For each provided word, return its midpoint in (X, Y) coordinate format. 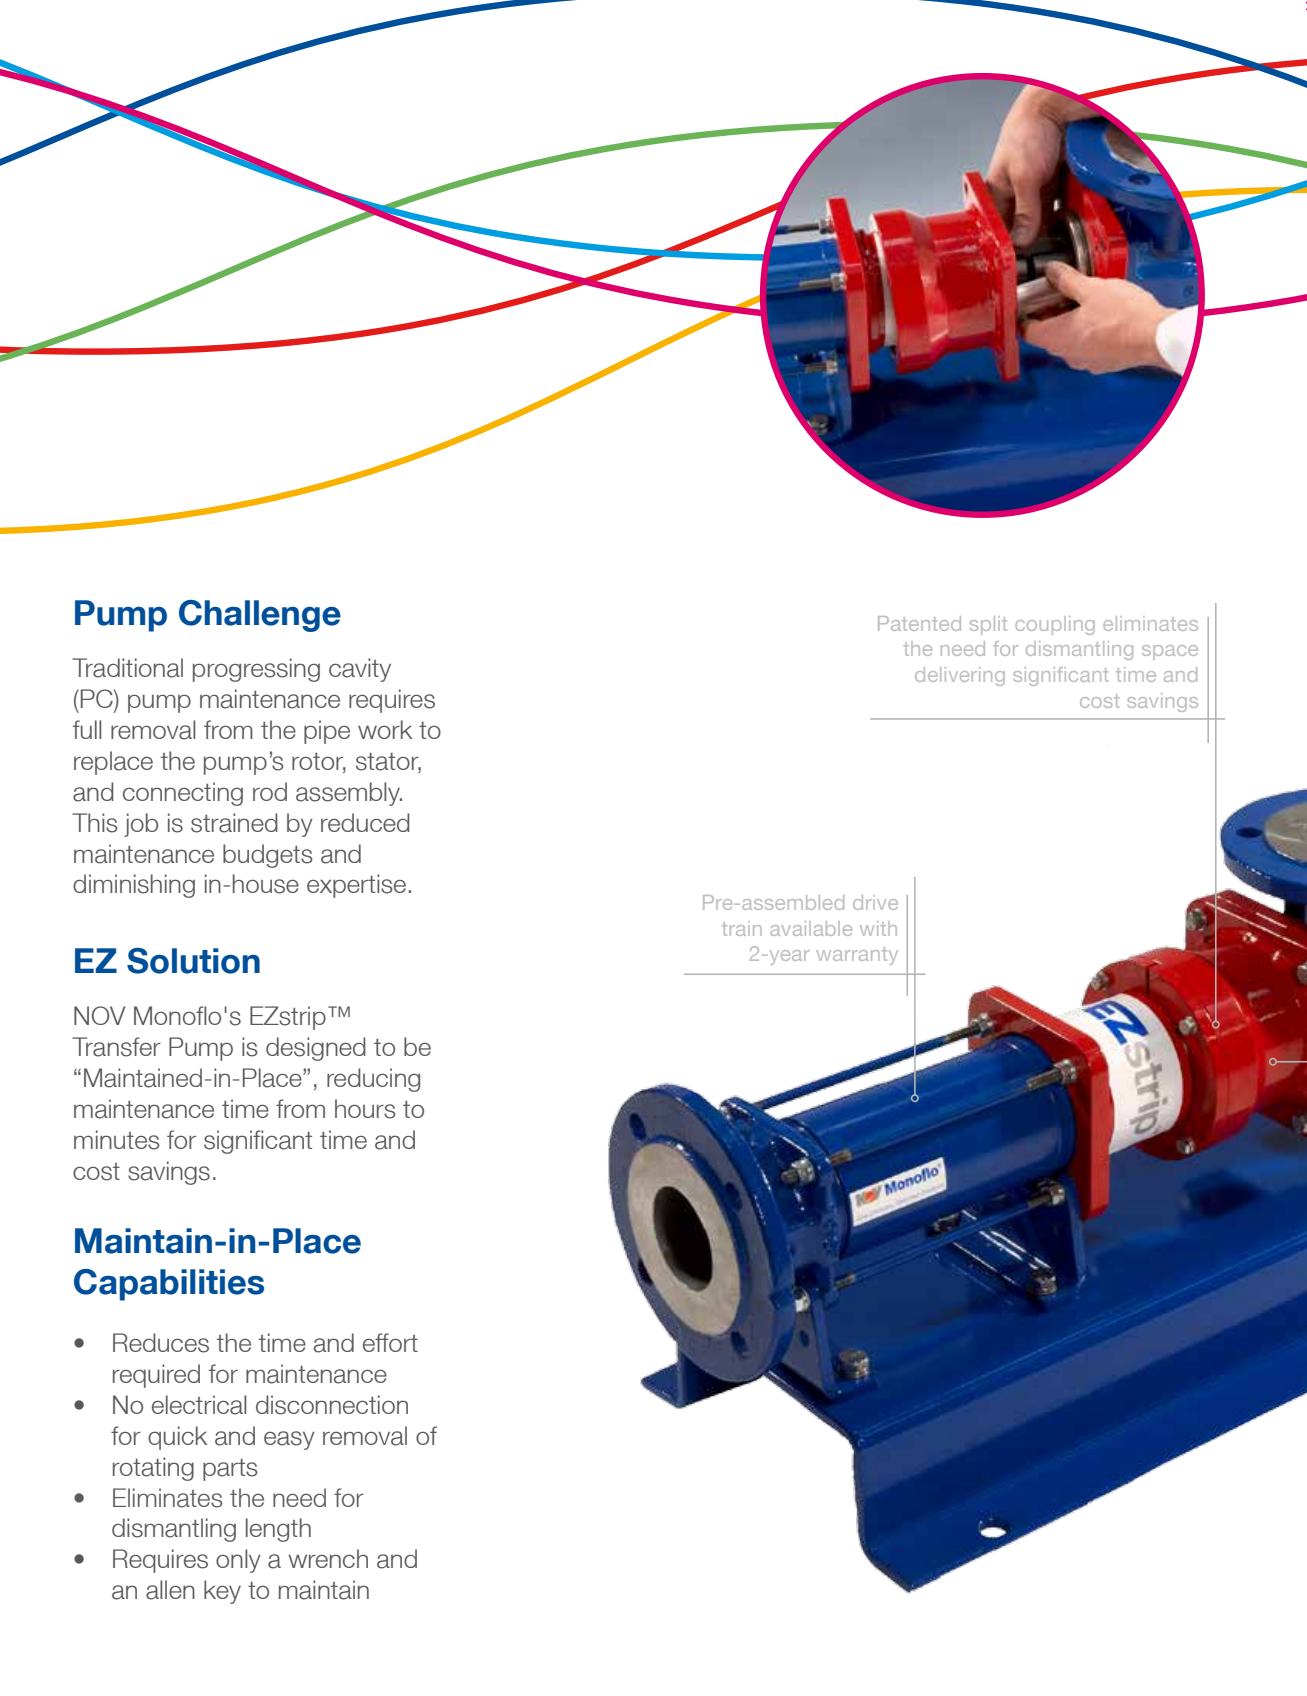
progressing (256, 670)
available (811, 928)
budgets (268, 856)
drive (875, 902)
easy (289, 1440)
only (238, 1561)
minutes (117, 1140)
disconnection (332, 1405)
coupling (1055, 625)
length (278, 1530)
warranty (857, 956)
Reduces (161, 1343)
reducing (373, 1080)
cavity (360, 670)
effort (390, 1342)
